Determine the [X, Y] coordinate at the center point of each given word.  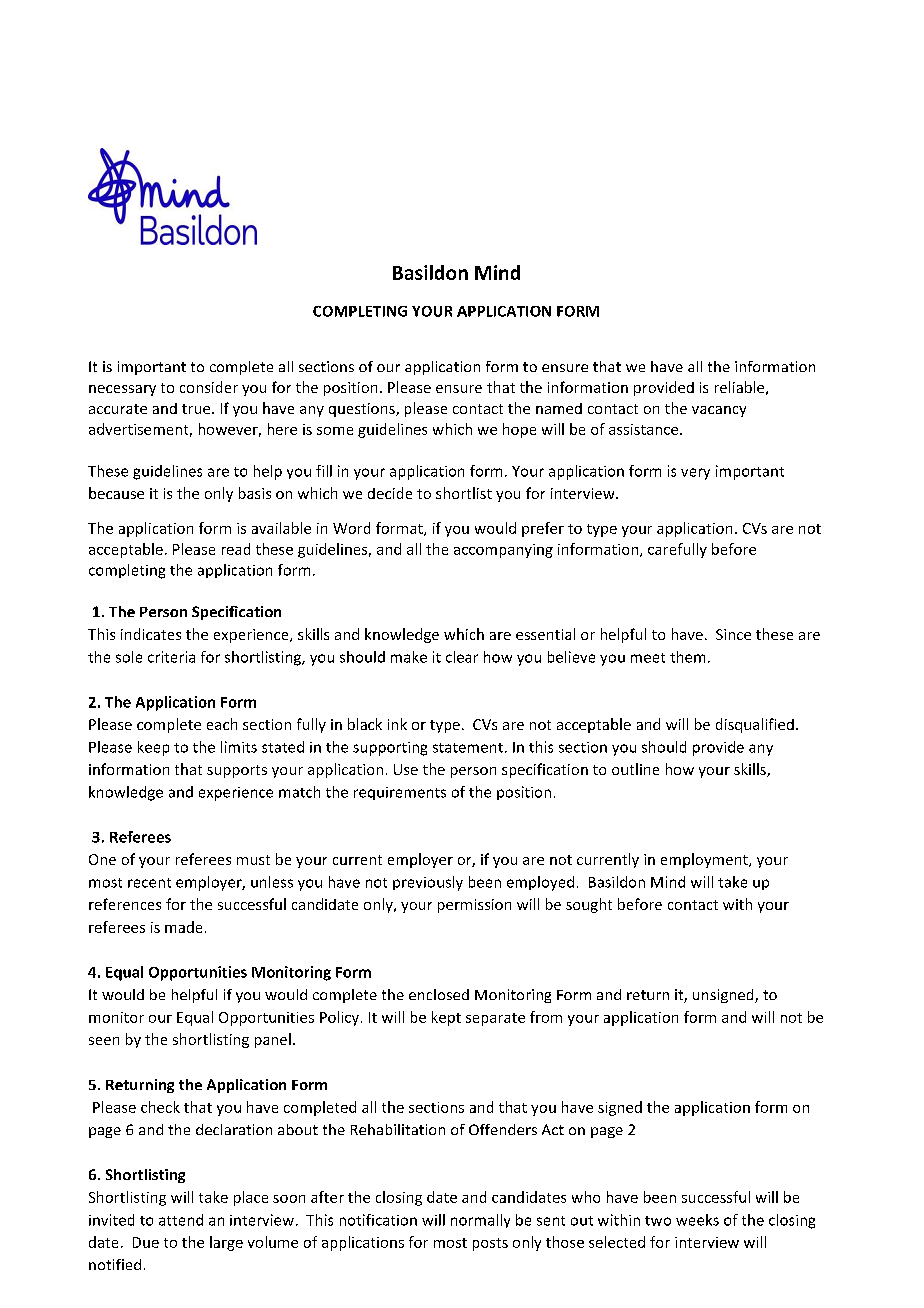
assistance [645, 429]
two [658, 1221]
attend [181, 1220]
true [197, 409]
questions [363, 410]
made [183, 927]
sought [589, 905]
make [409, 657]
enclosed [439, 994]
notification [378, 1220]
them [687, 657]
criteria [171, 657]
